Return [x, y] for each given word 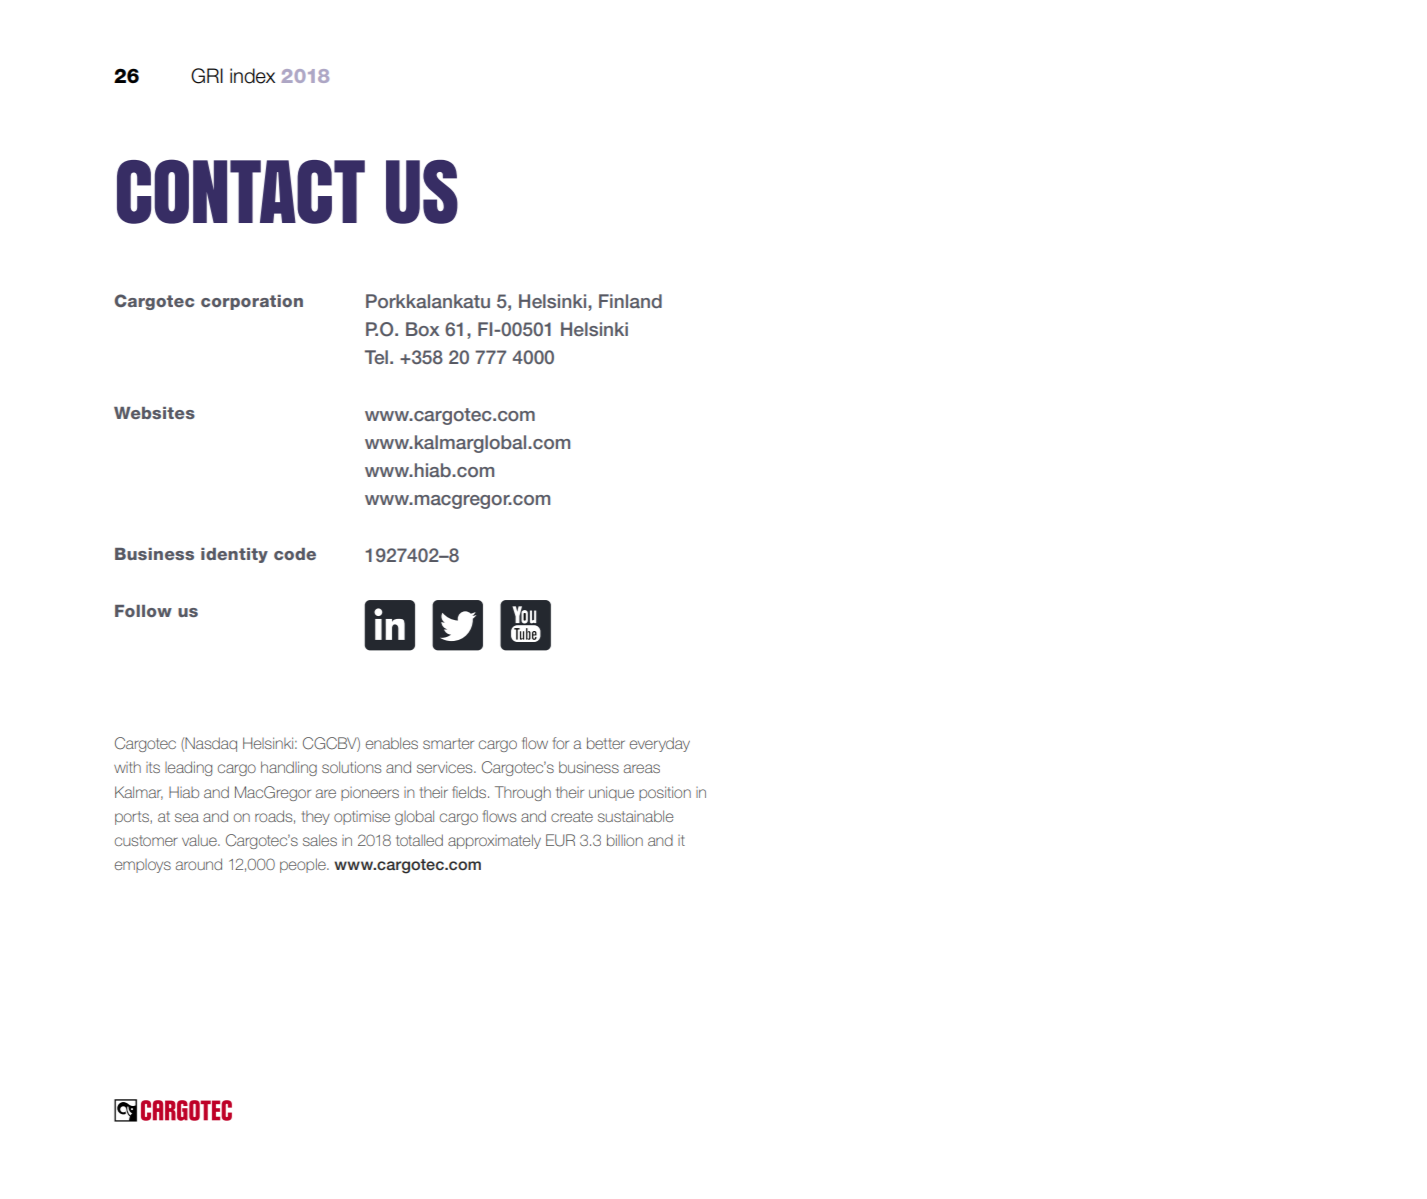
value [200, 840]
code [295, 554]
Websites [154, 413]
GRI [207, 76]
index [252, 76]
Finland [630, 301]
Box [422, 329]
